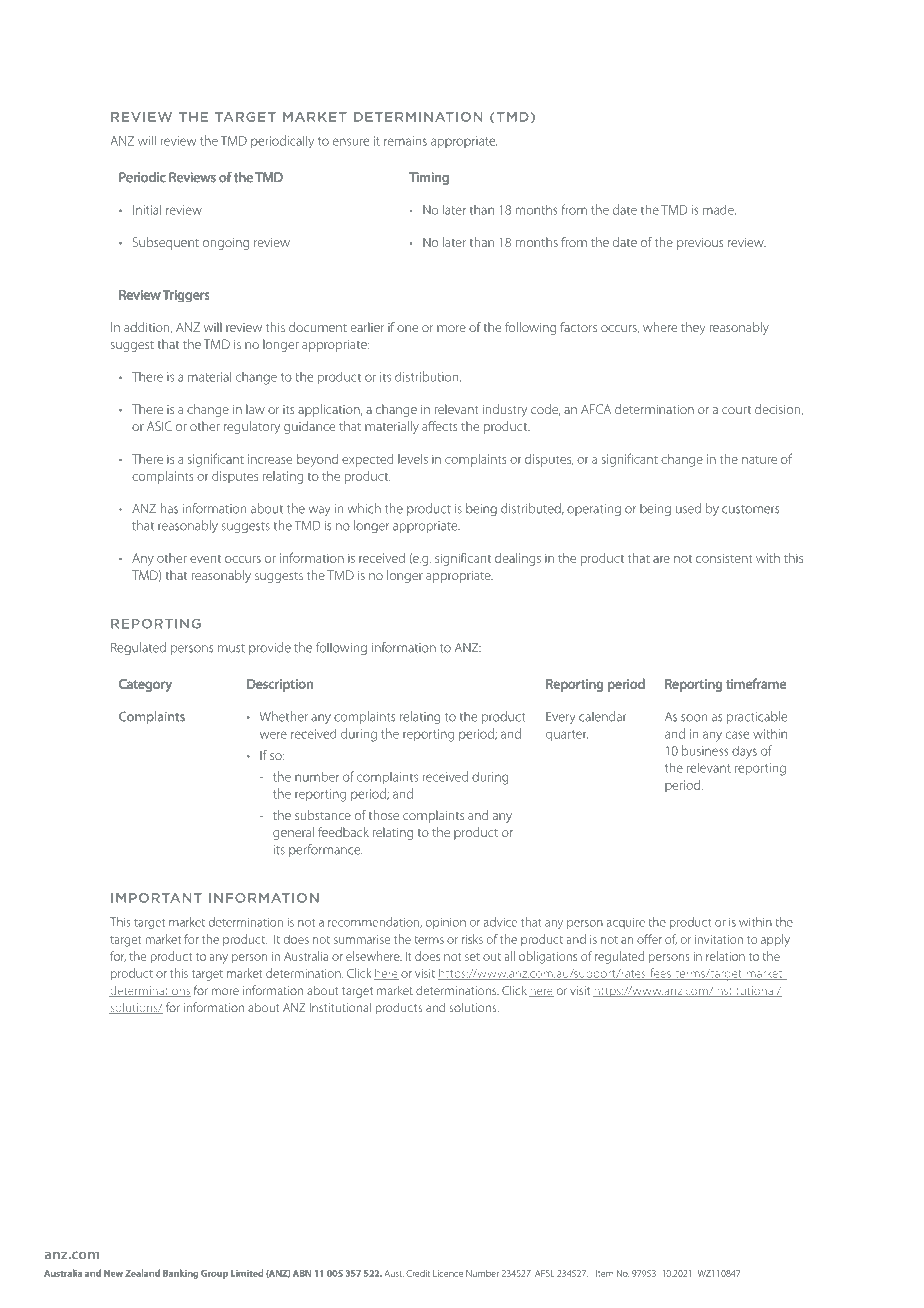 Image resolution: width=924 pixels, height=1308 pixels. Describe the element at coordinates (429, 178) in the document. I see `Timing` at that location.
